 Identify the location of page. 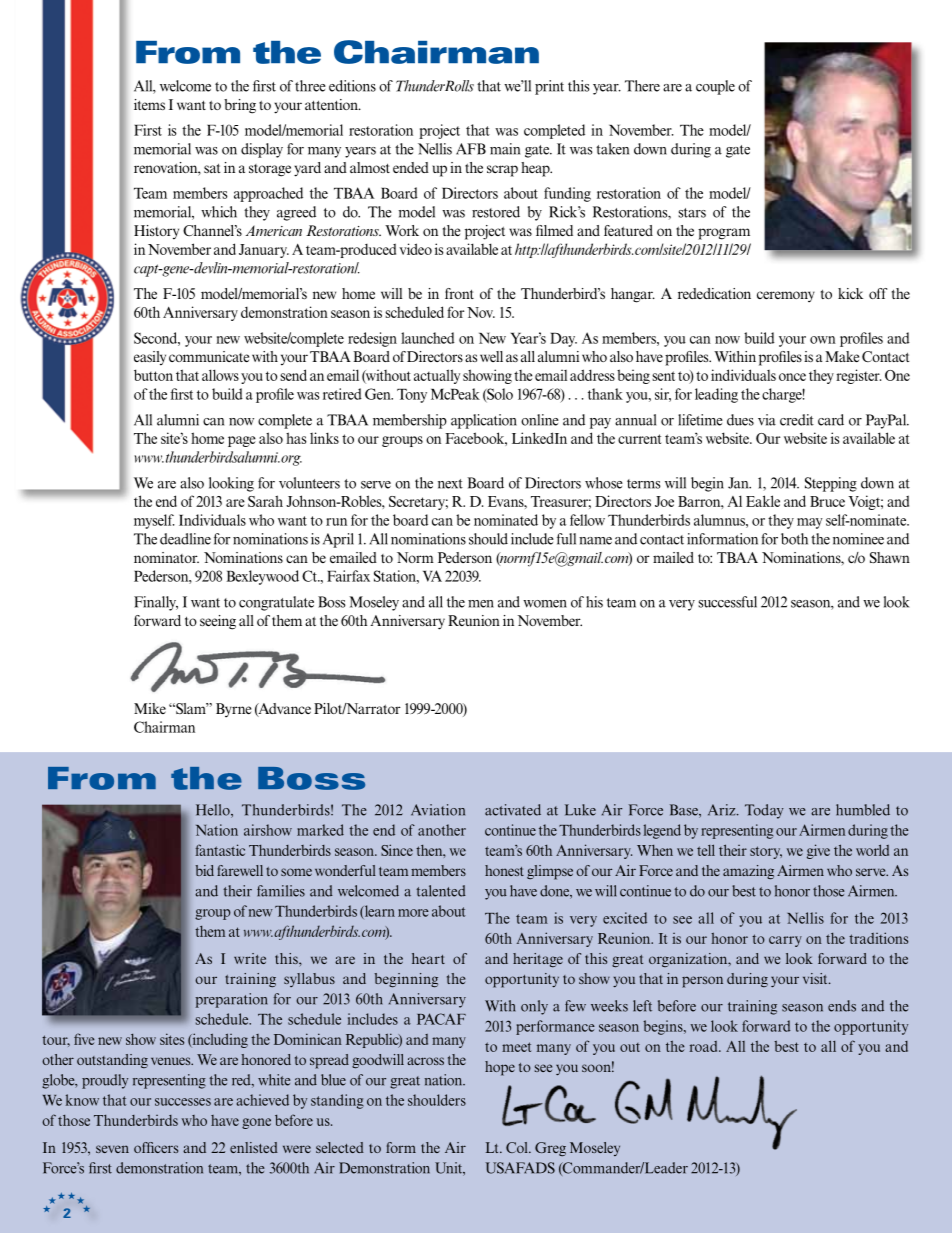
(242, 441).
